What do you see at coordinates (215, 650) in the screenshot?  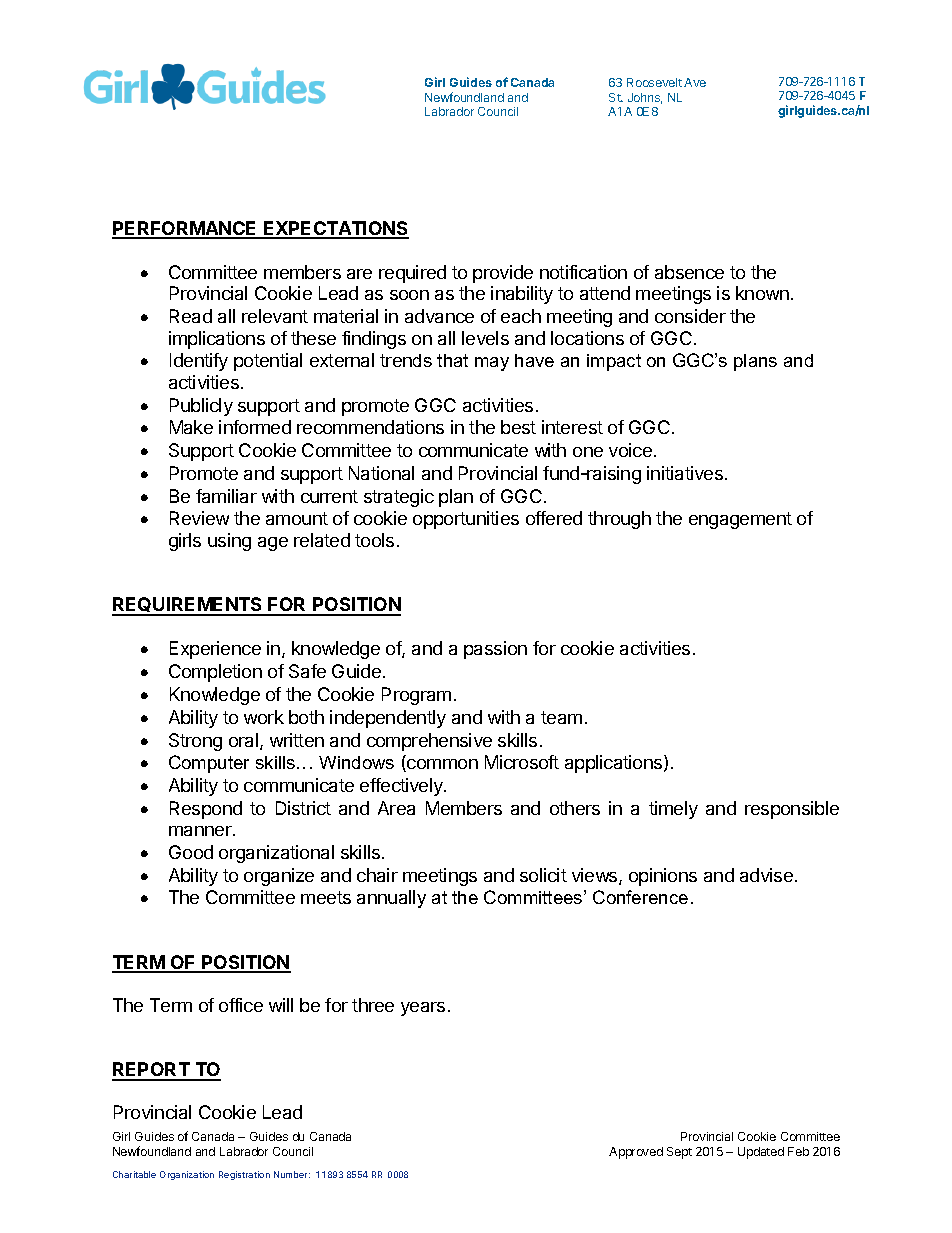 I see `Experience` at bounding box center [215, 650].
